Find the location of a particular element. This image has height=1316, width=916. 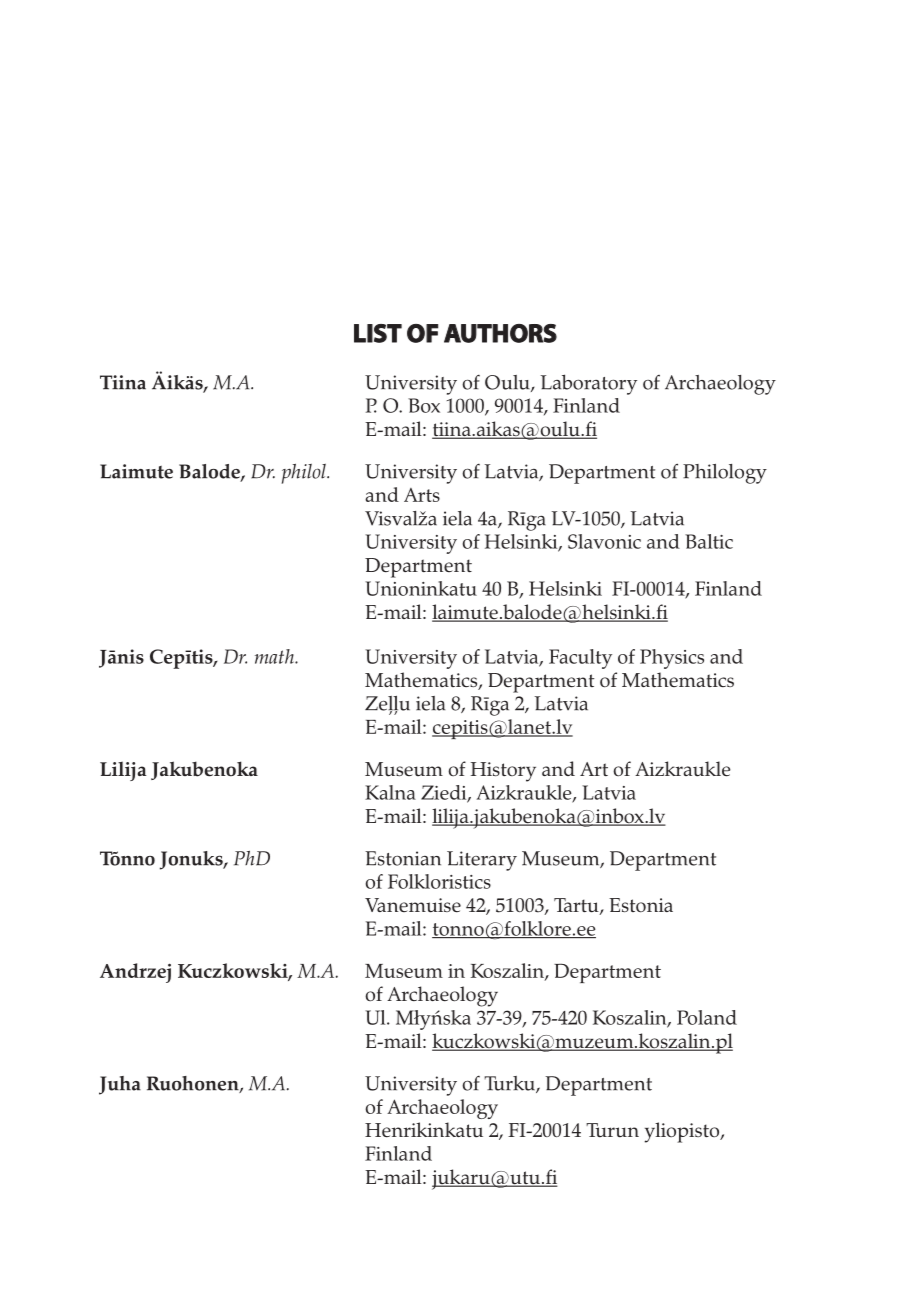

History is located at coordinates (503, 772).
